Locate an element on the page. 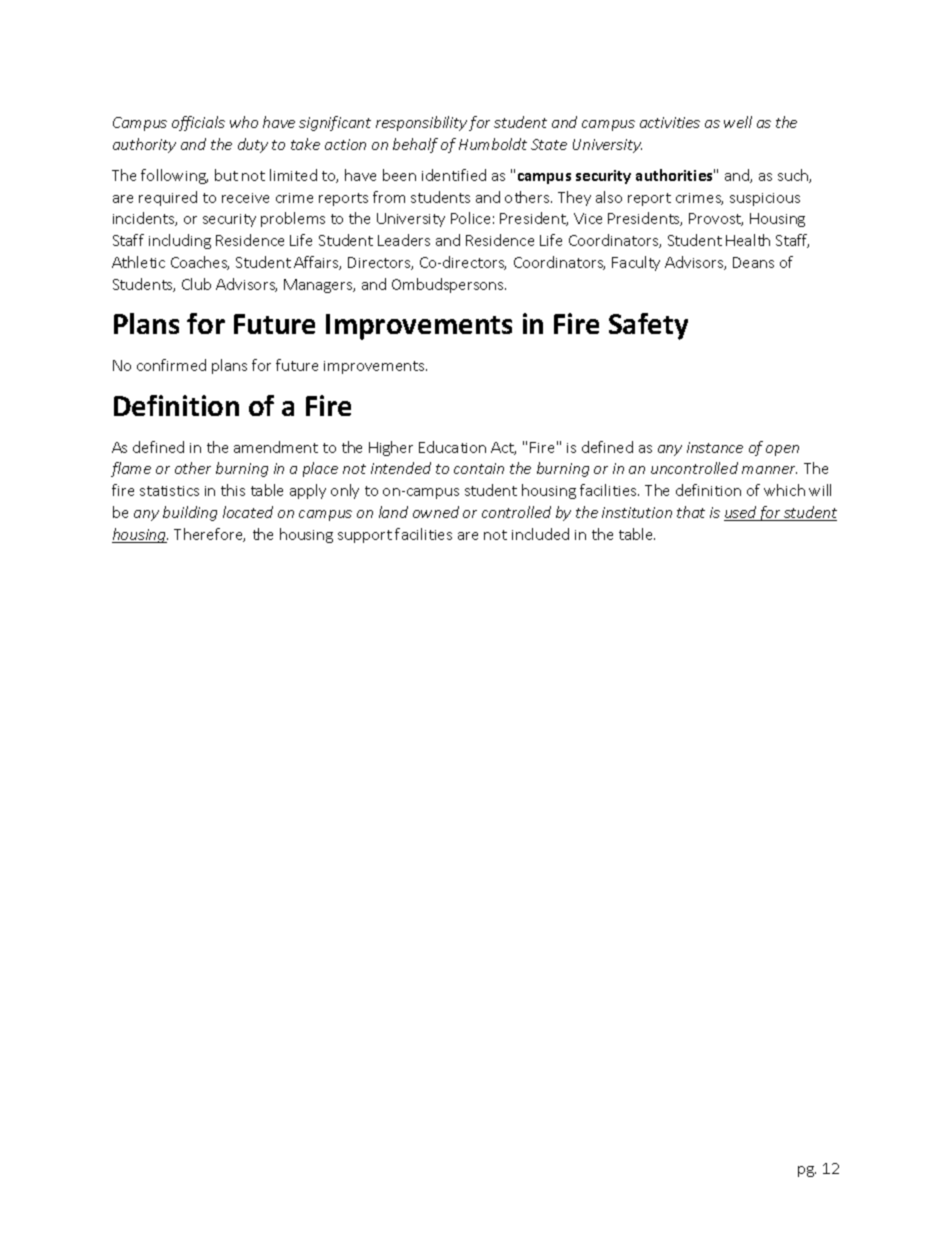 The height and width of the image is (1233, 952). Therefore is located at coordinates (209, 535).
